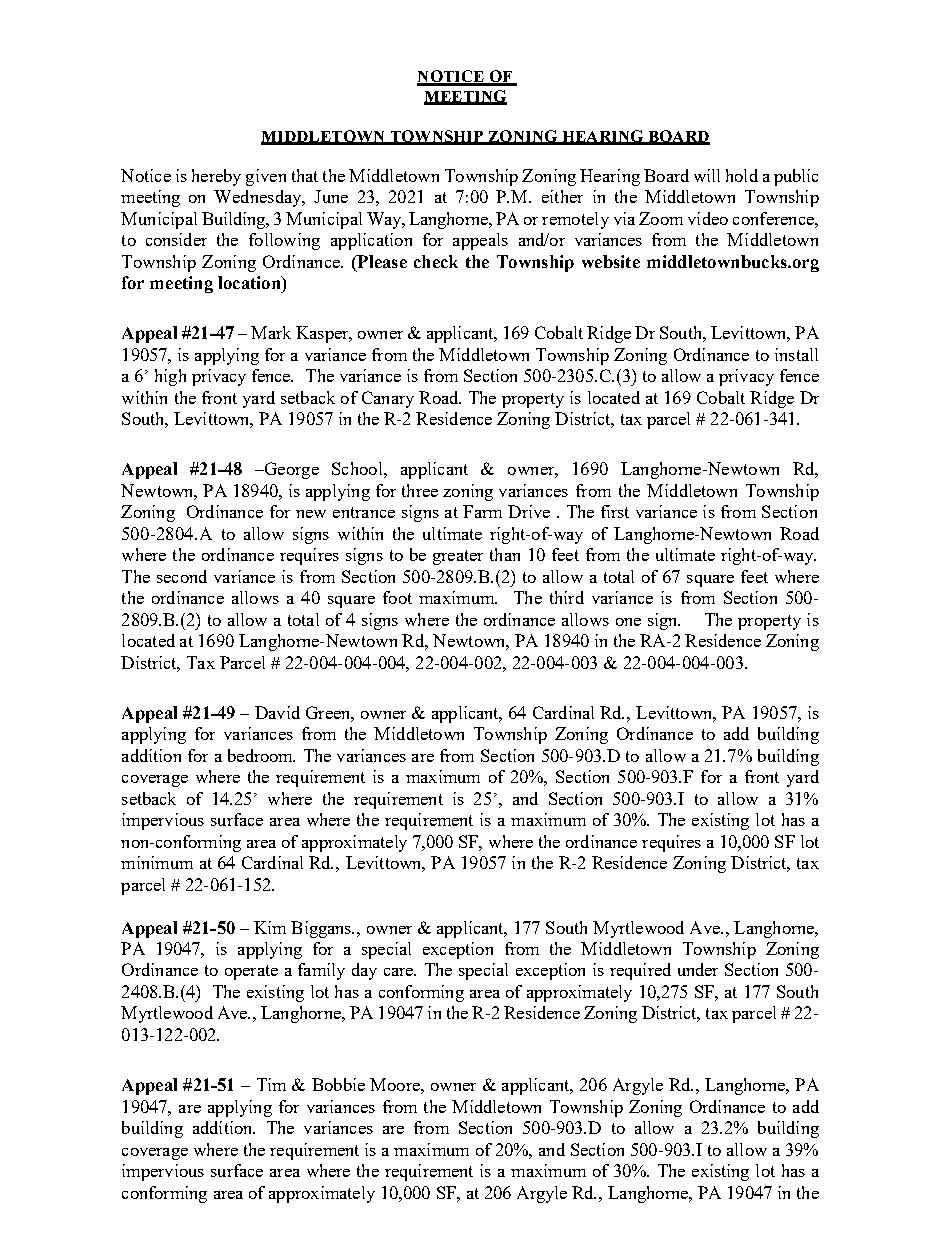 Image resolution: width=952 pixels, height=1233 pixels. What do you see at coordinates (698, 969) in the image?
I see `under` at bounding box center [698, 969].
